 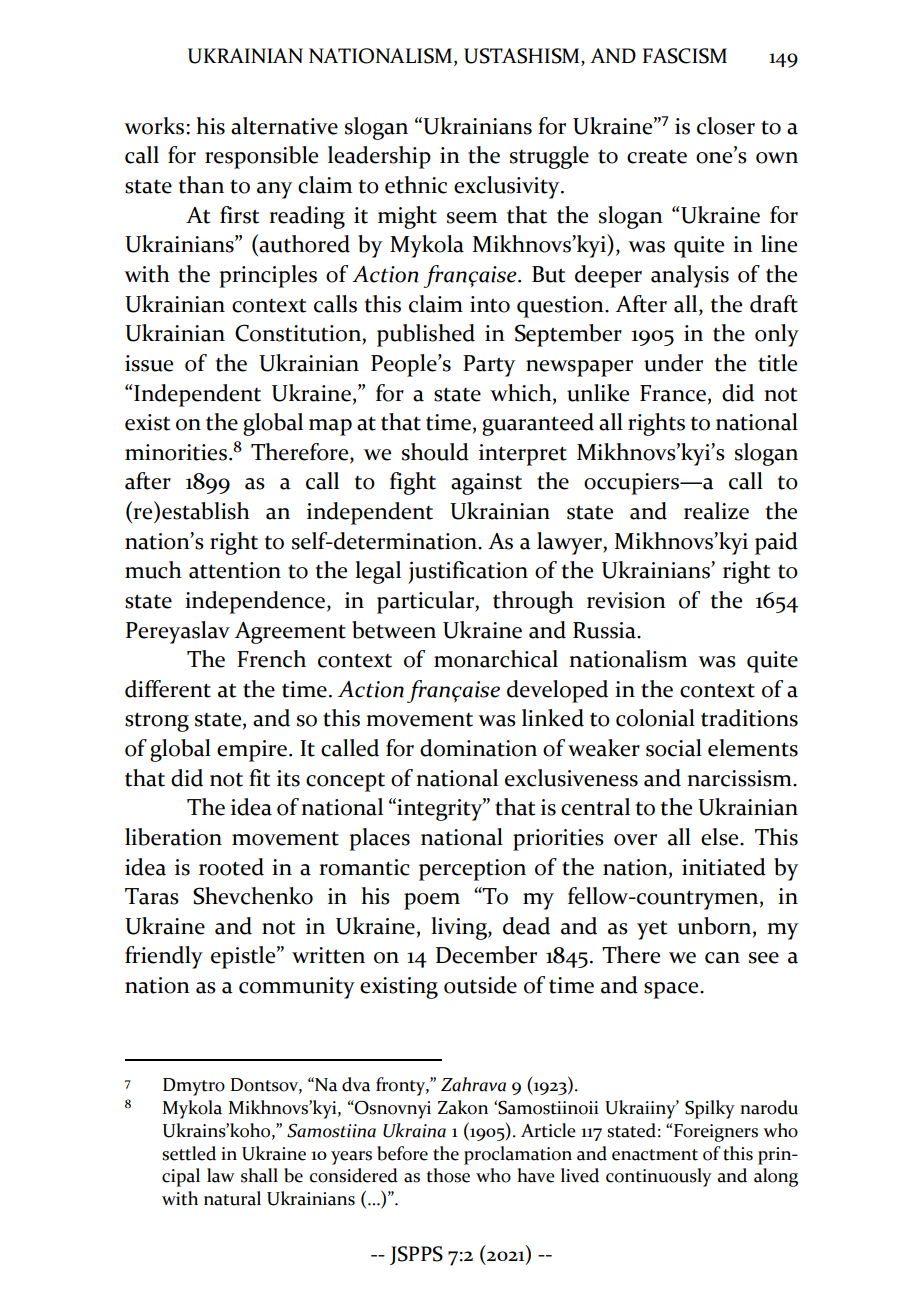 I want to click on FASCISM, so click(x=685, y=56).
